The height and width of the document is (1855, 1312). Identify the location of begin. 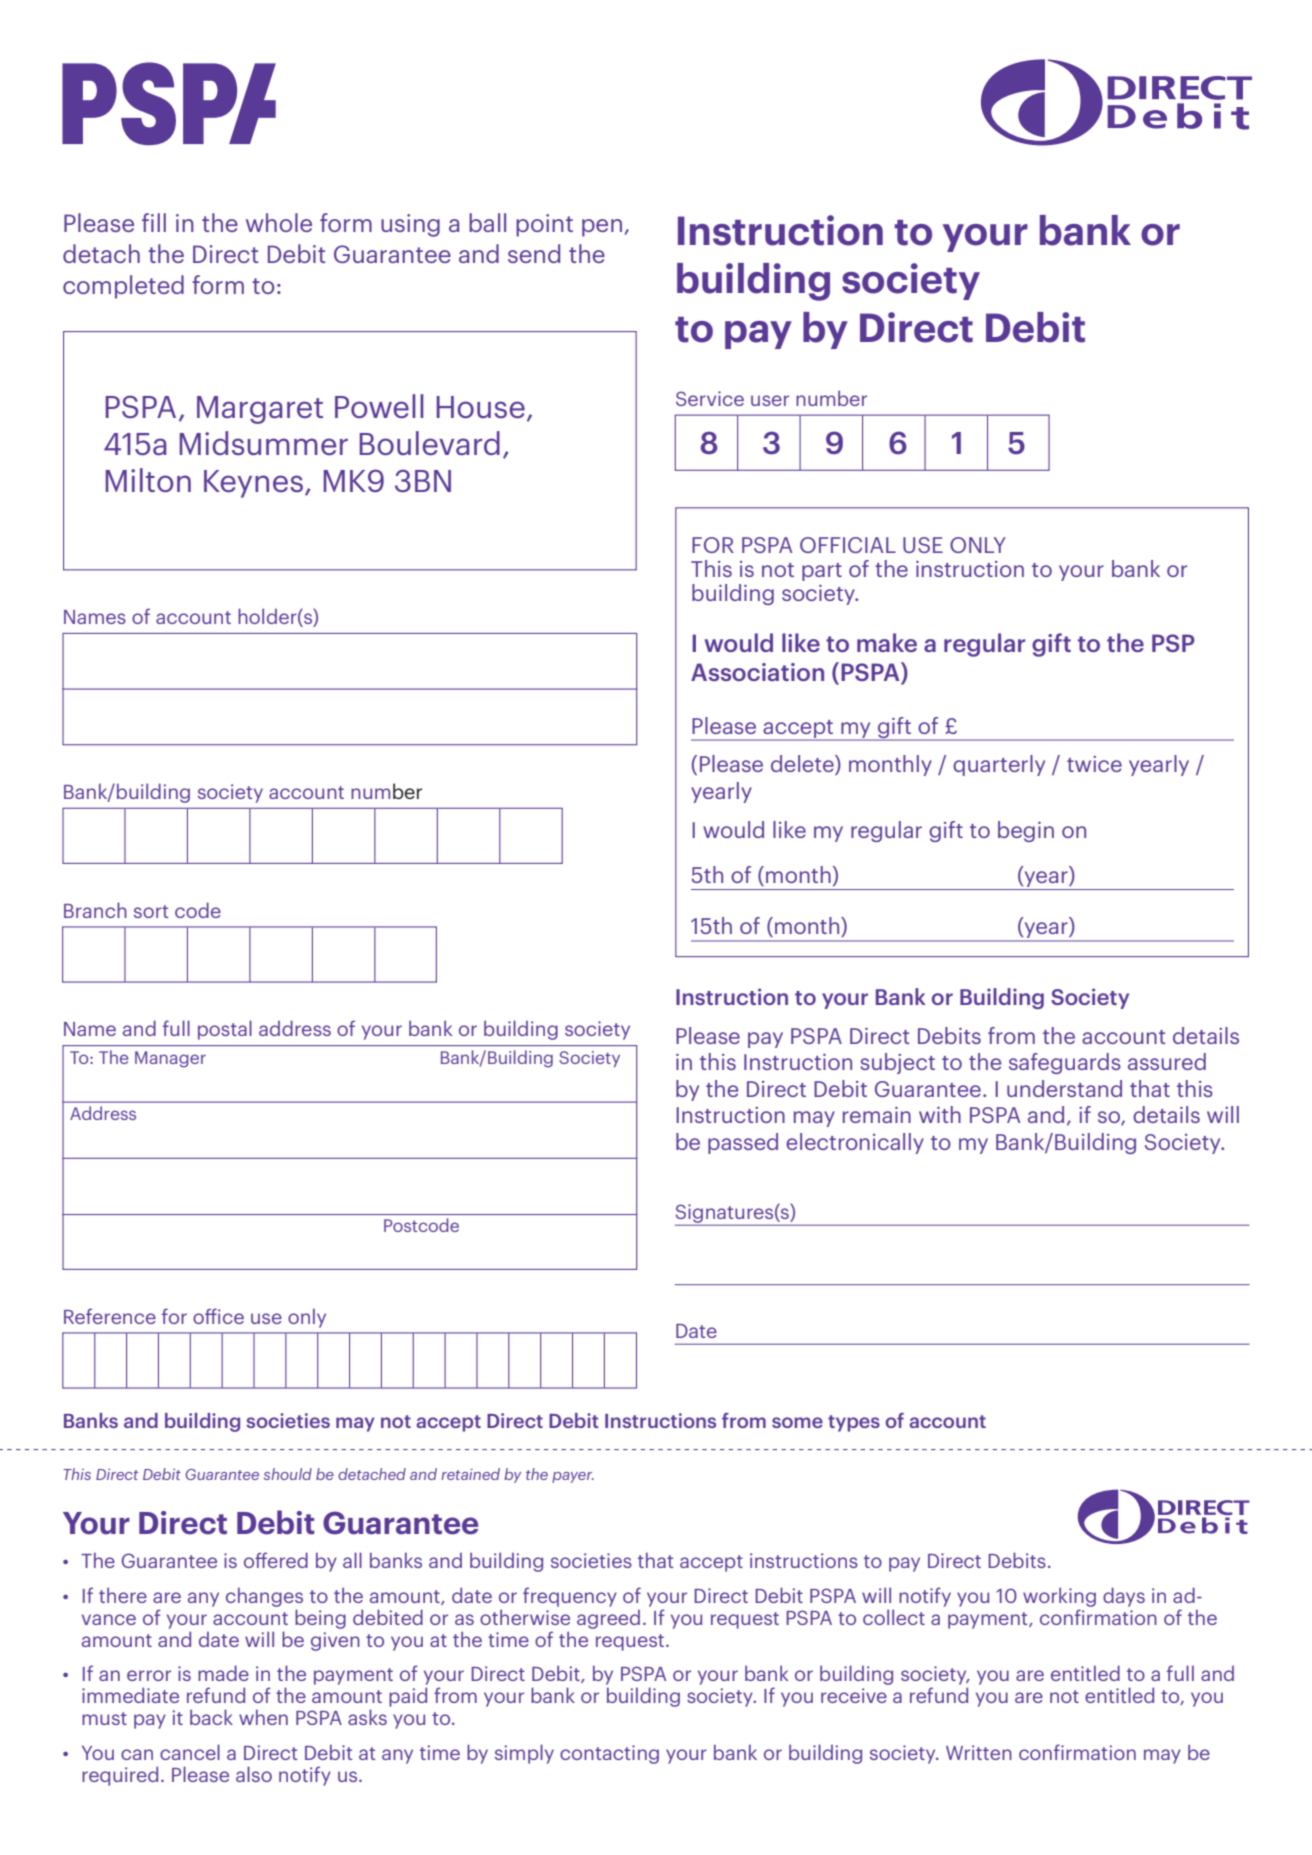
(1026, 831).
